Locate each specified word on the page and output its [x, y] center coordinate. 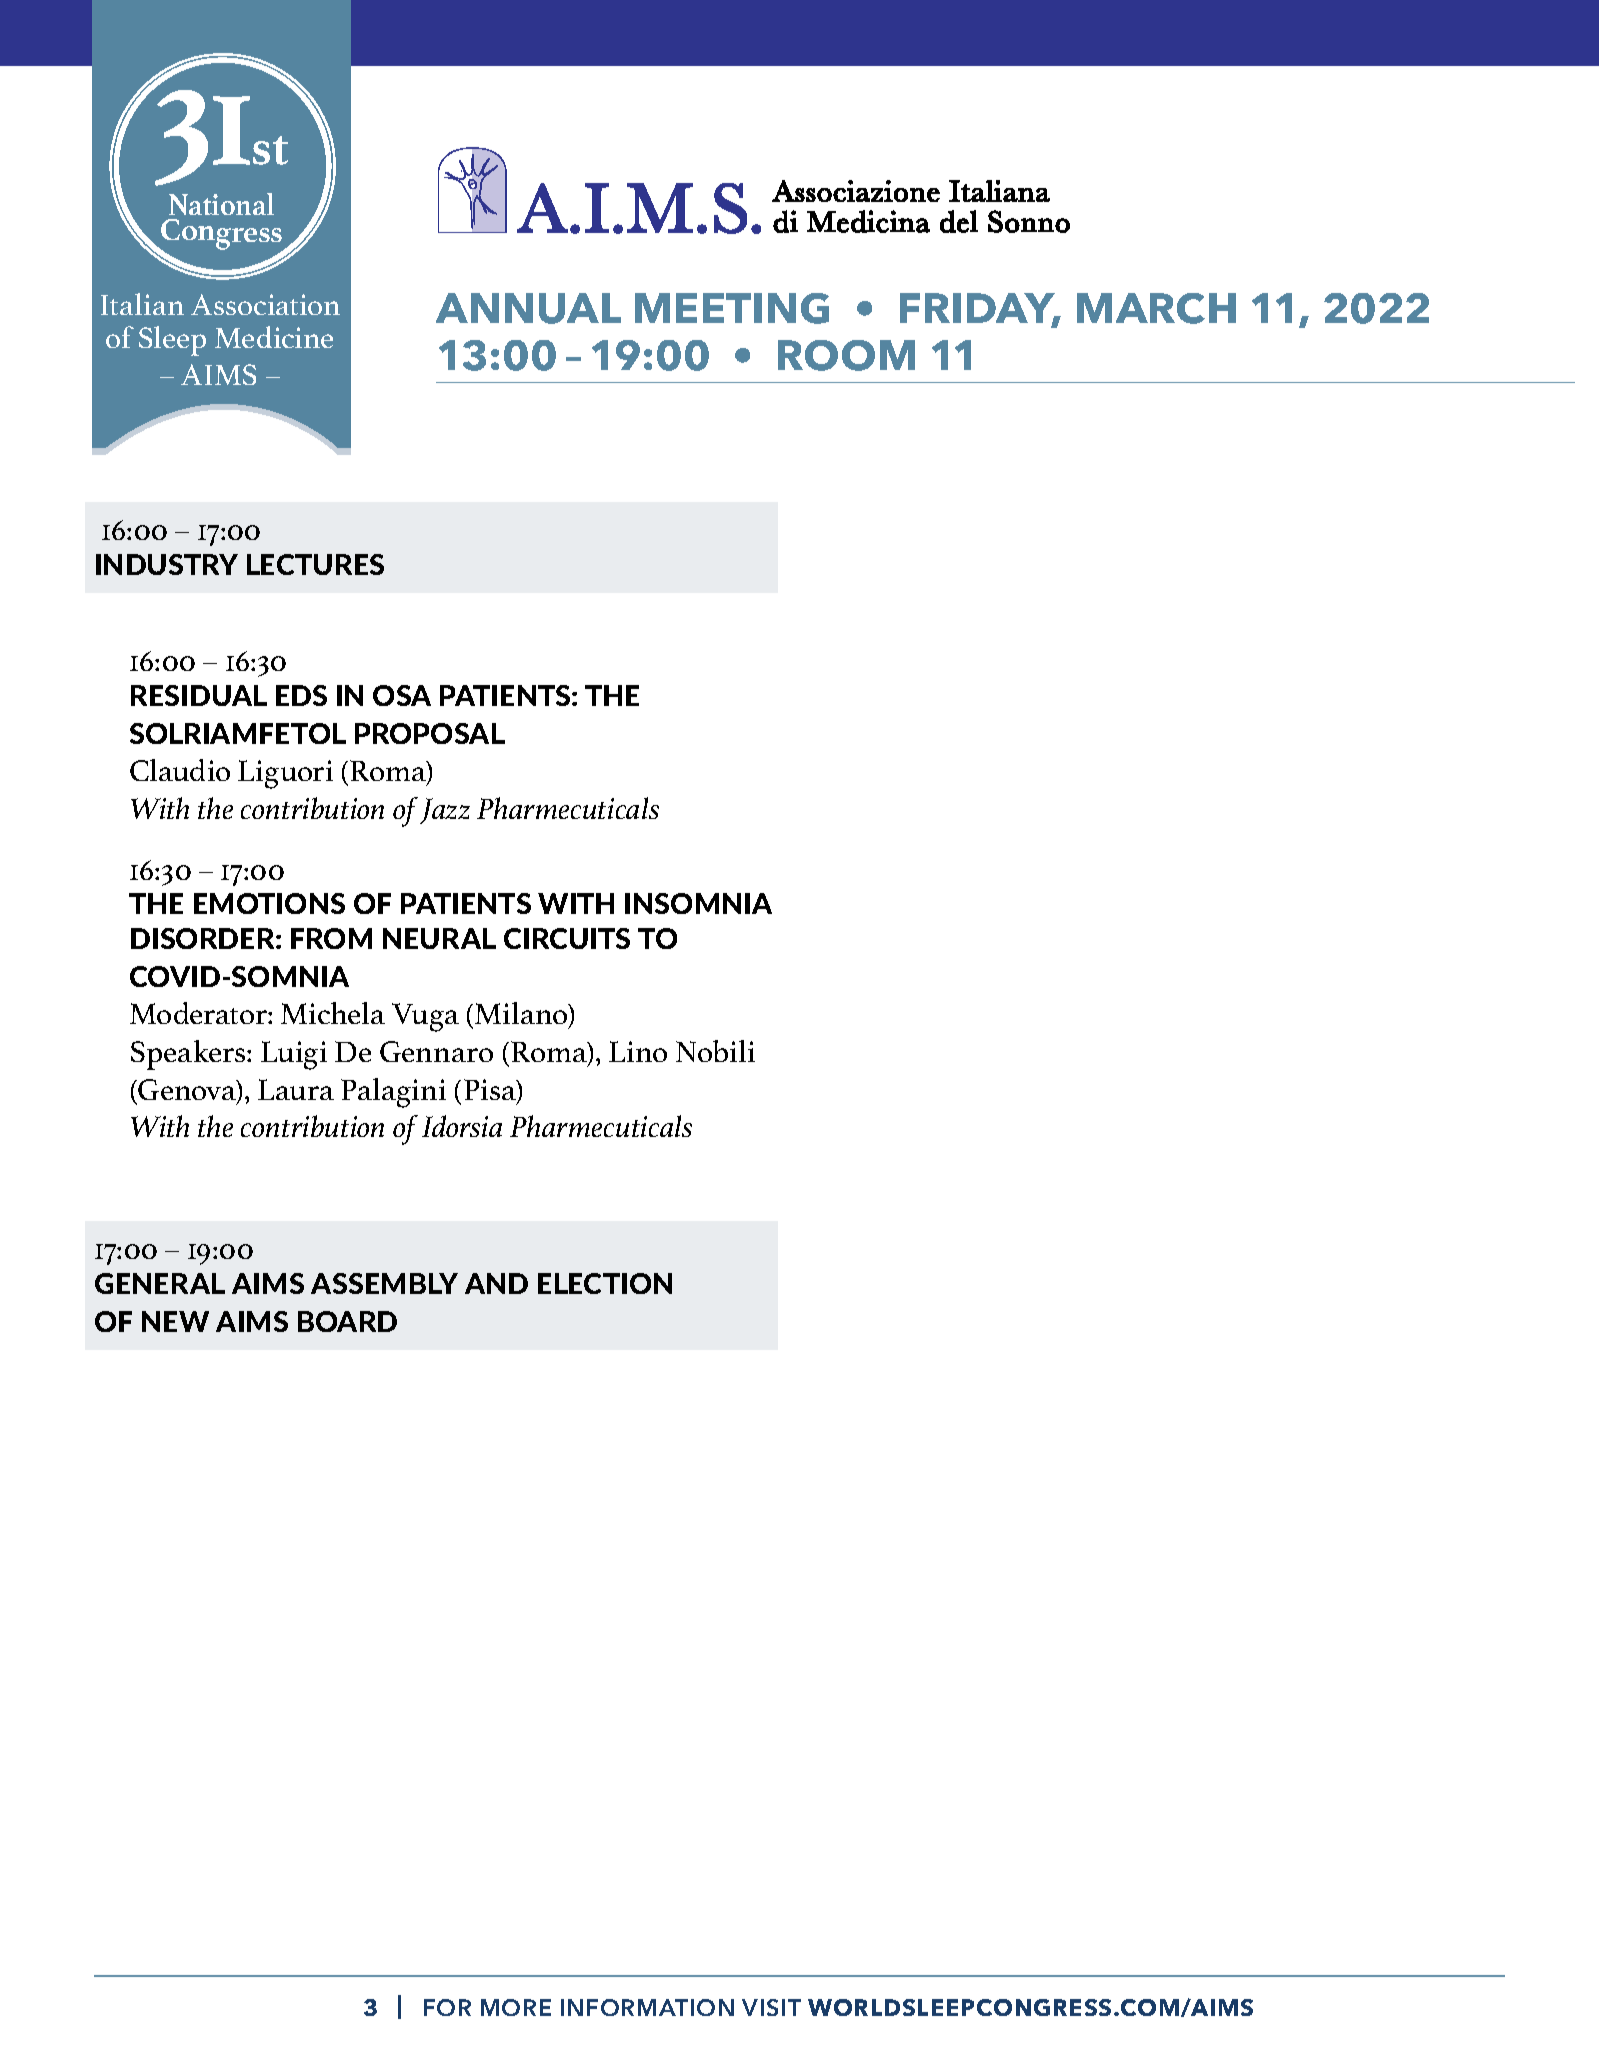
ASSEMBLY [384, 1283]
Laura [296, 1089]
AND [496, 1283]
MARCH [1156, 308]
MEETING [732, 308]
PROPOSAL [430, 733]
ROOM [846, 355]
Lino [638, 1051]
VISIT [771, 2007]
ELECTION [605, 1283]
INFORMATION [647, 2007]
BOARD [347, 1321]
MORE [516, 2007]
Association [265, 304]
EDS [301, 695]
